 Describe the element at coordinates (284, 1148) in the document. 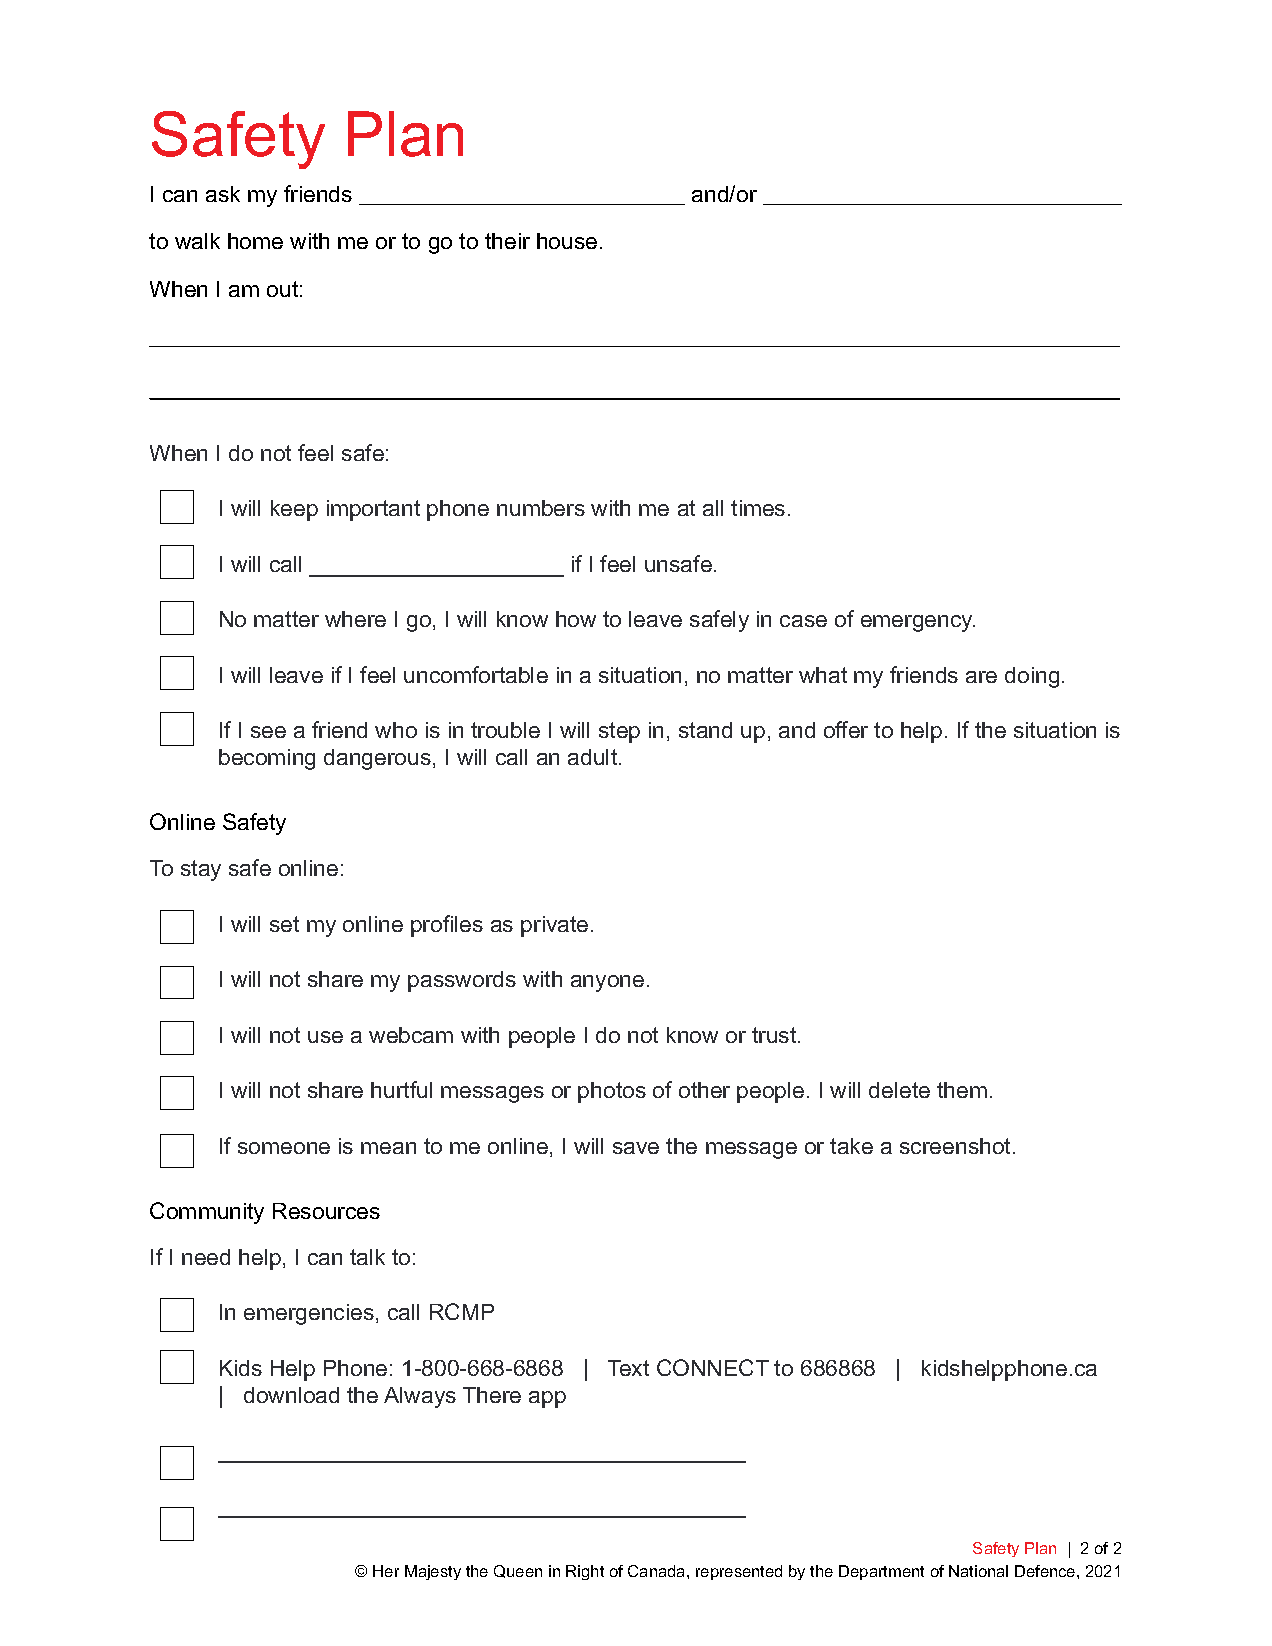

I see `someone` at that location.
